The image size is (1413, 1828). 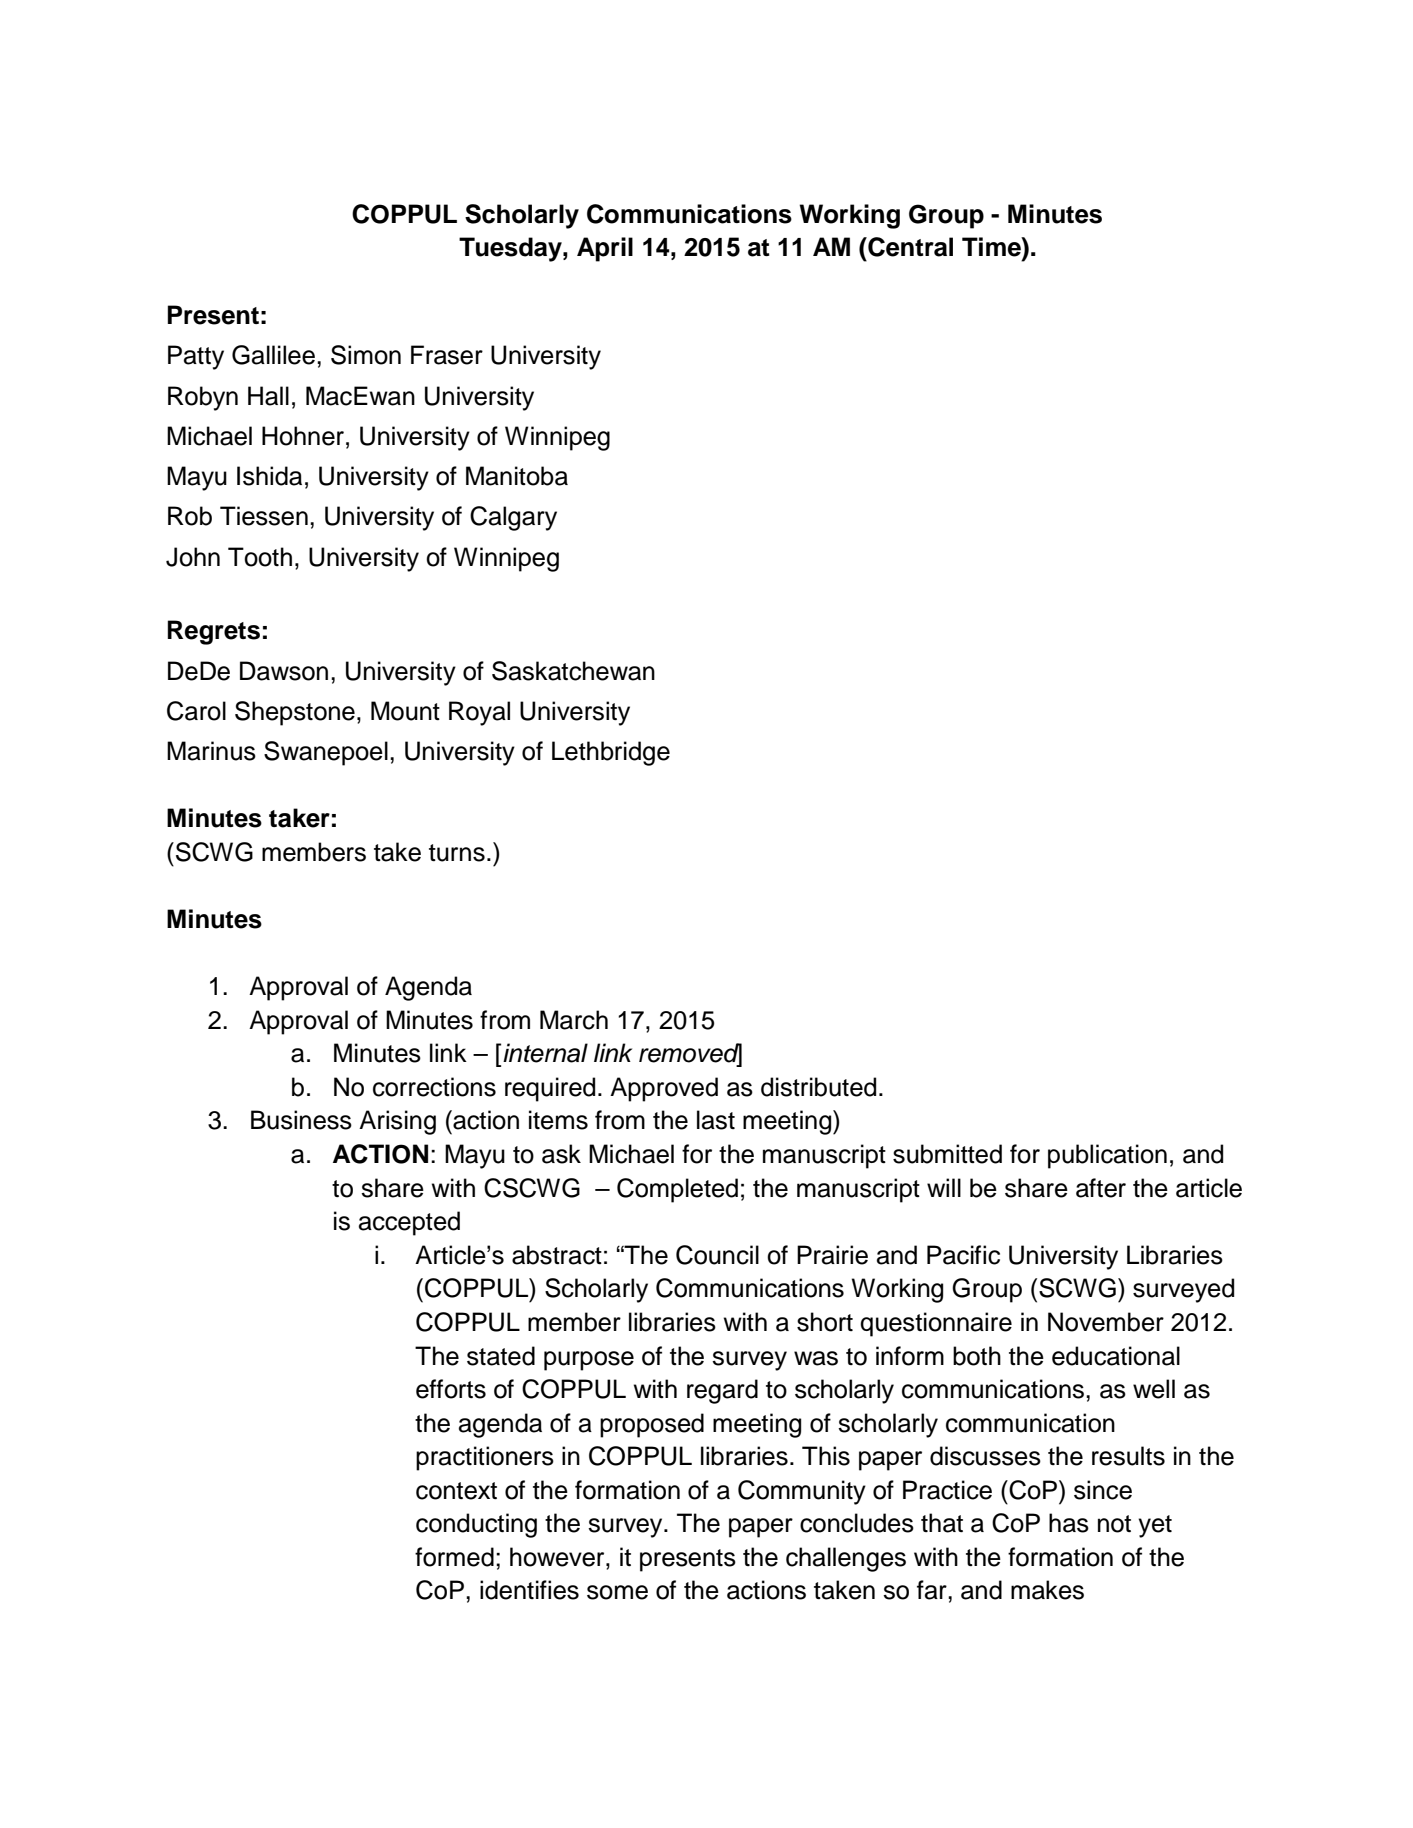 I want to click on Central, so click(x=909, y=247).
